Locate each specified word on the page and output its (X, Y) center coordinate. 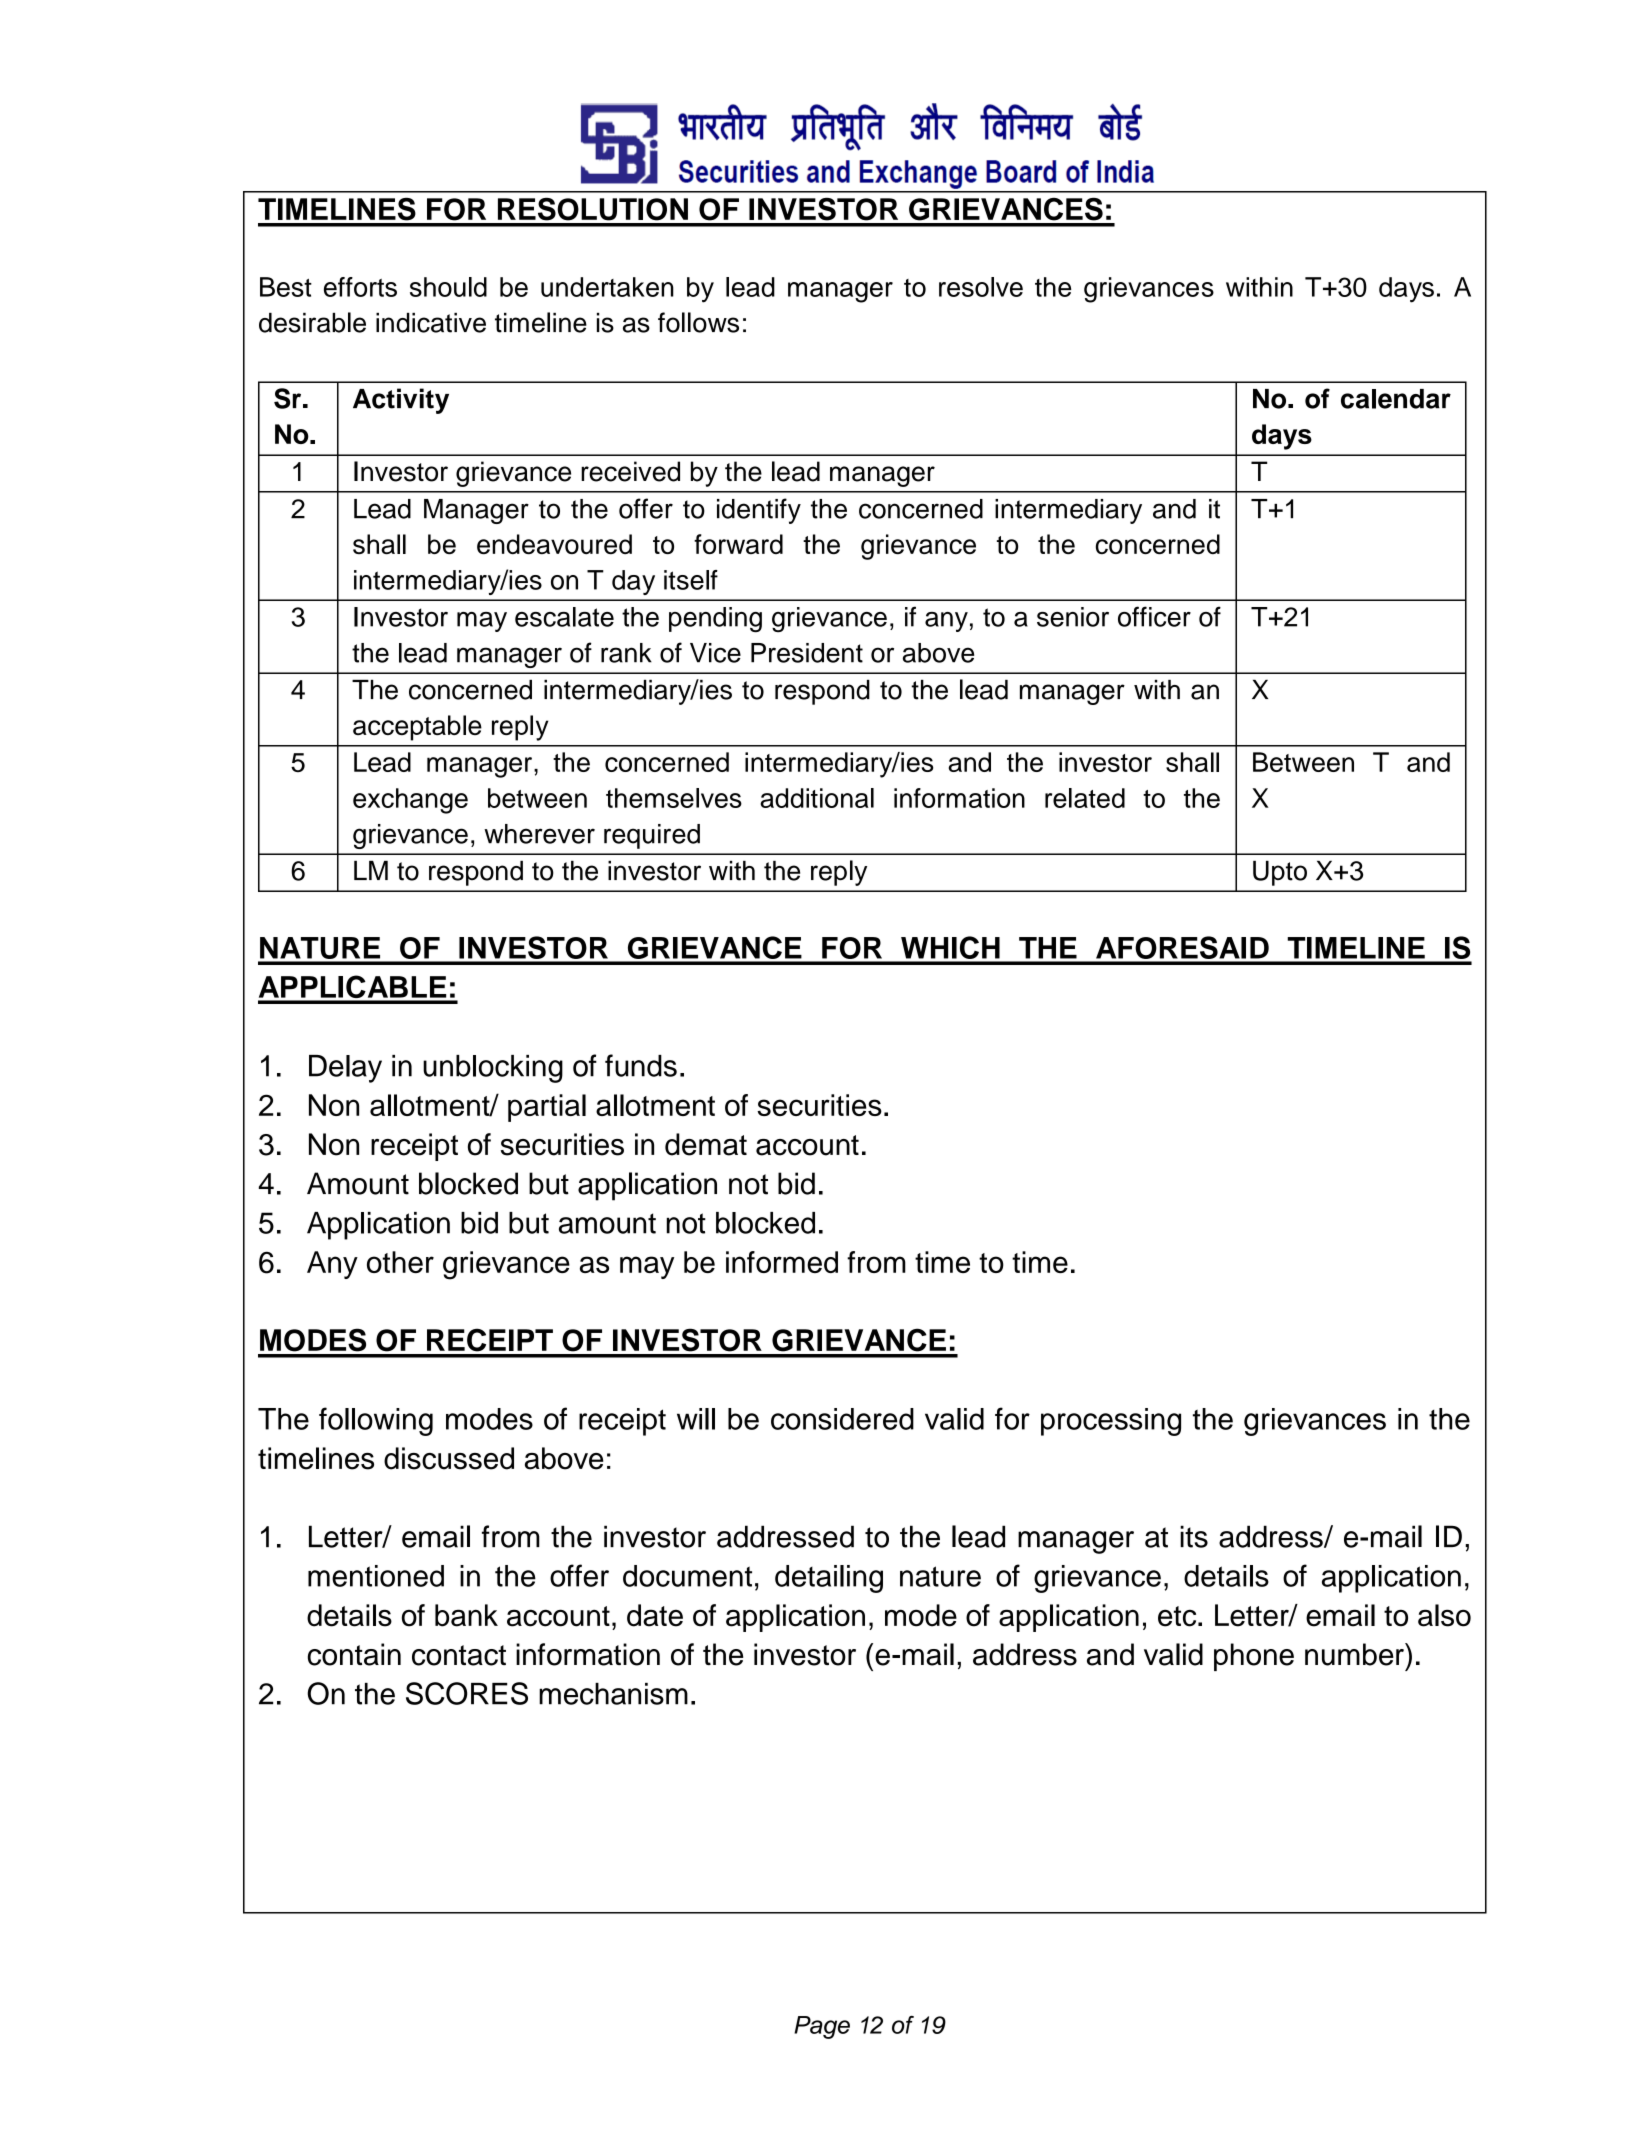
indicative (431, 323)
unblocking (493, 1069)
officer (1154, 616)
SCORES (467, 1693)
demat (706, 1144)
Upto (1280, 873)
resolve (981, 287)
